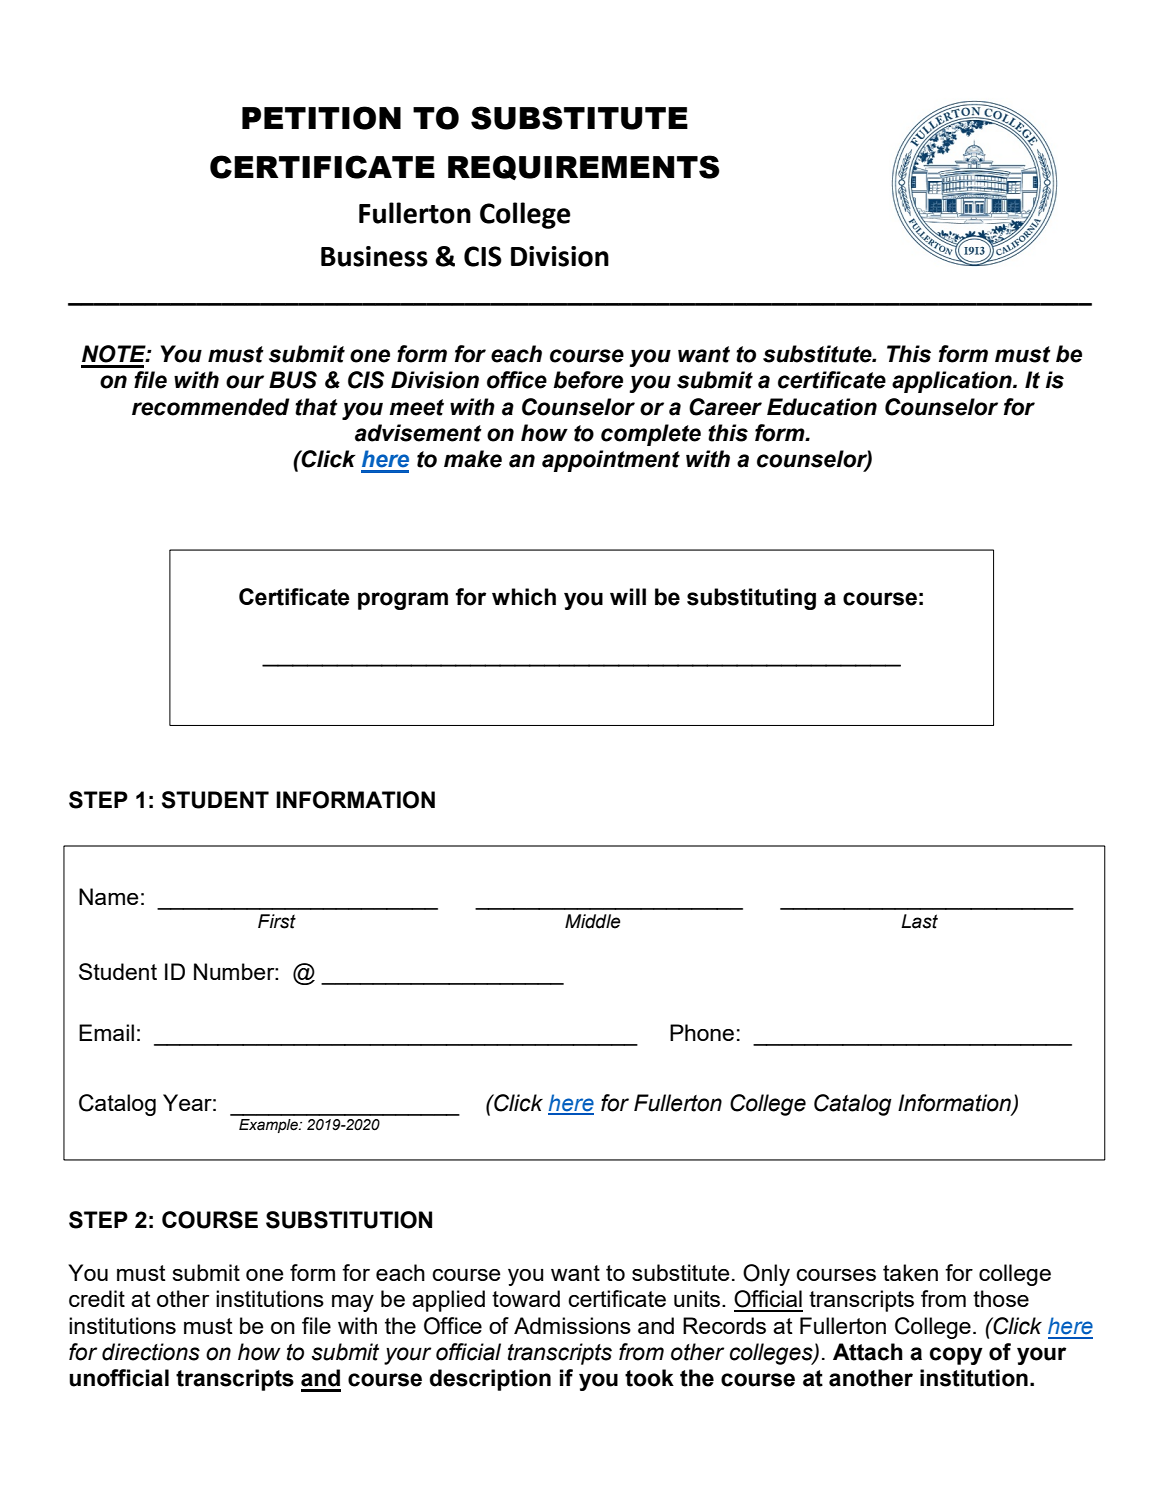  What do you see at coordinates (584, 167) in the image?
I see `REQUIREMENTS` at bounding box center [584, 167].
